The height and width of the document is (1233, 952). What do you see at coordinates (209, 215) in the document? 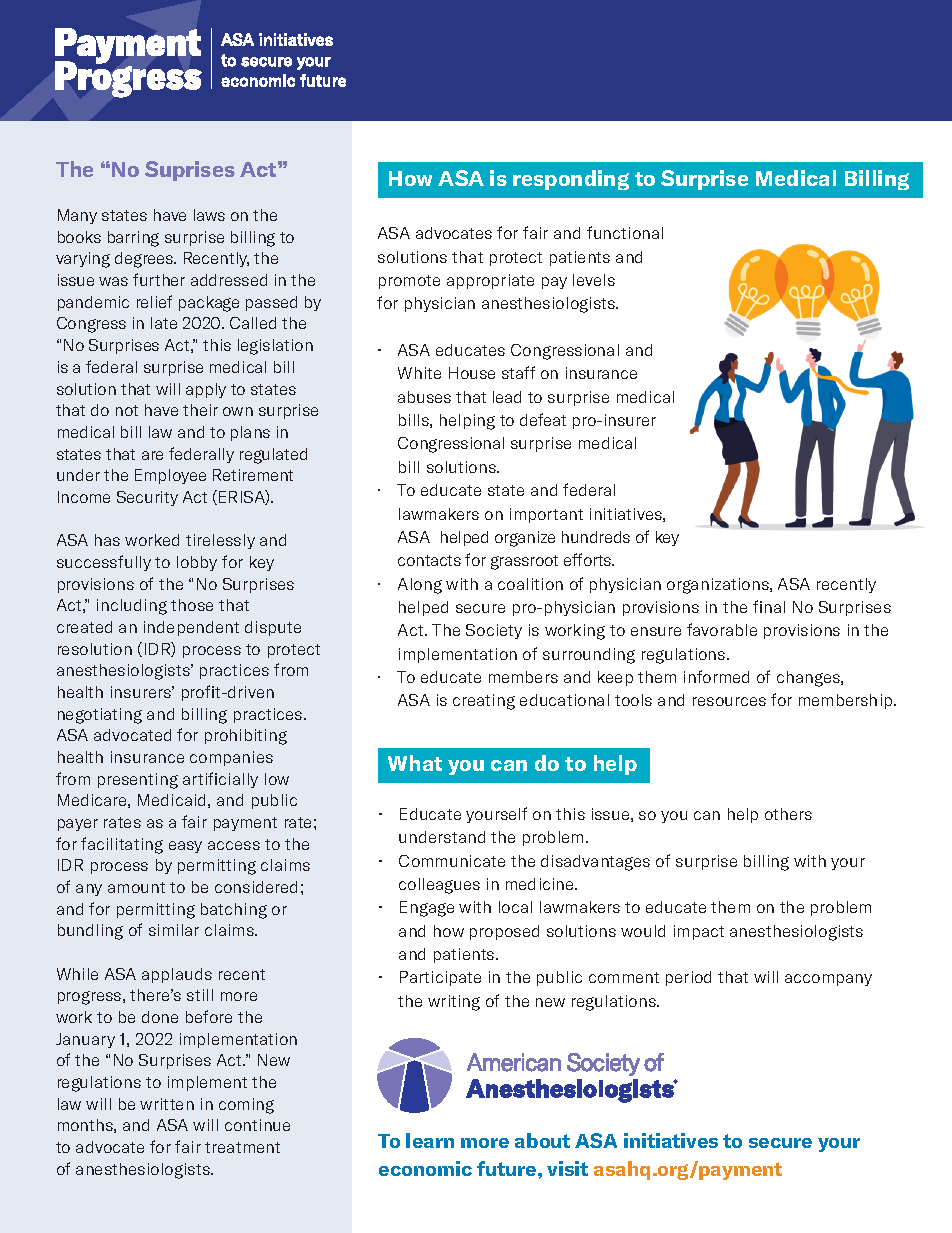
I see `laws` at bounding box center [209, 215].
